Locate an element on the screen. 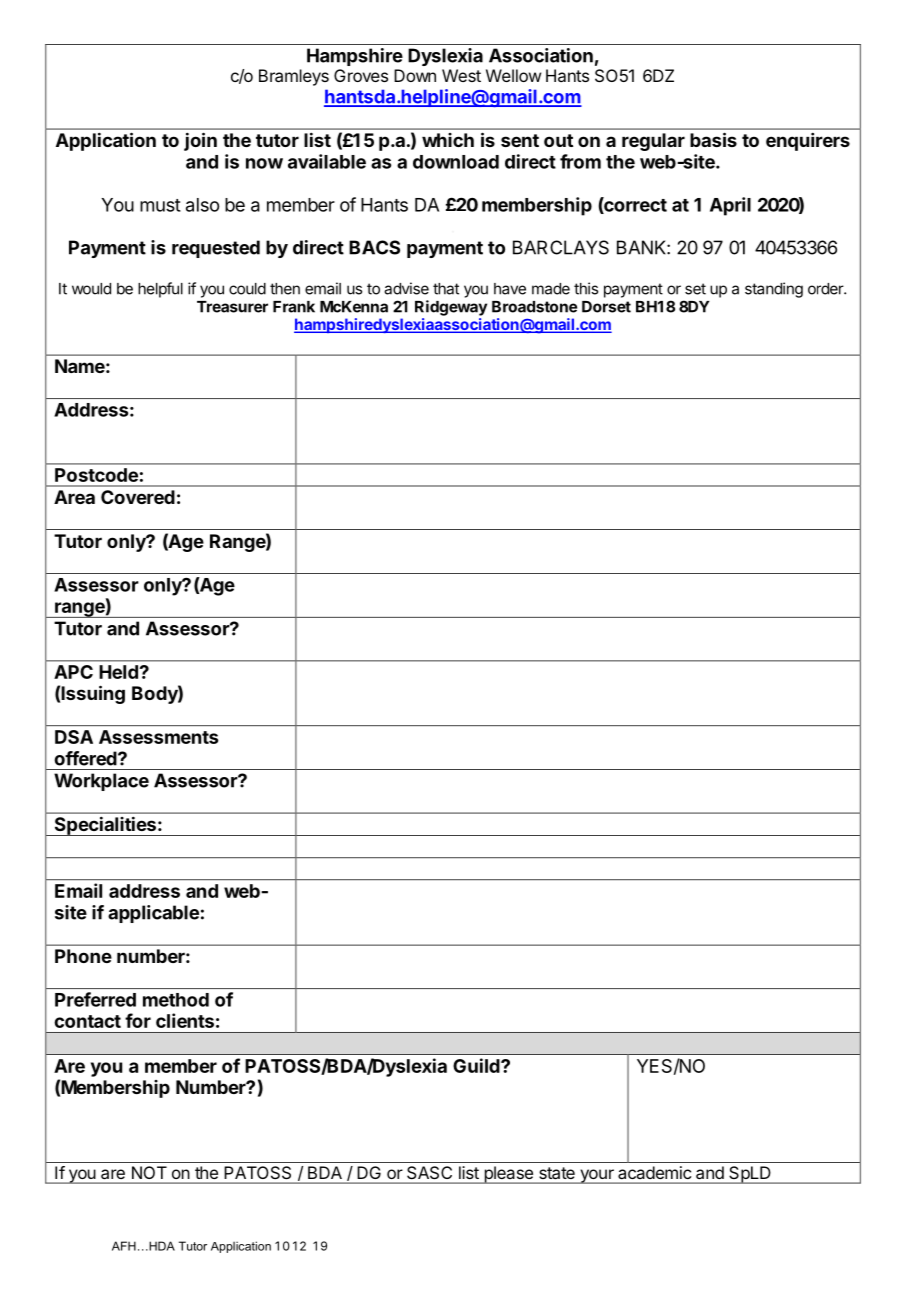  for is located at coordinates (138, 1020).
